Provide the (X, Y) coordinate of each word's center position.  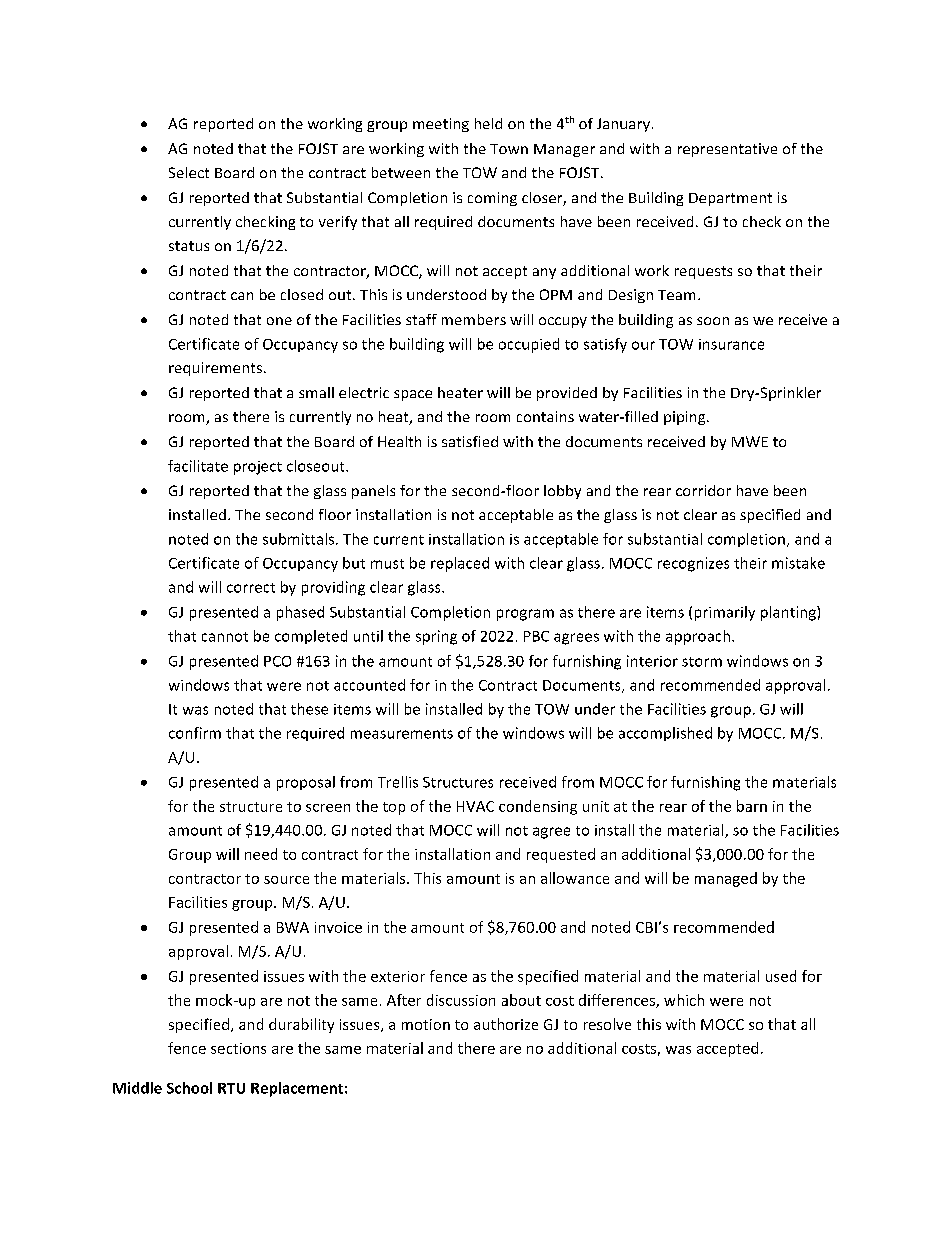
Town (509, 149)
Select (189, 172)
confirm (195, 733)
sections (238, 1048)
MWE (750, 441)
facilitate (198, 466)
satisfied (470, 441)
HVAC (475, 806)
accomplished (665, 734)
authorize (506, 1024)
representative (727, 150)
